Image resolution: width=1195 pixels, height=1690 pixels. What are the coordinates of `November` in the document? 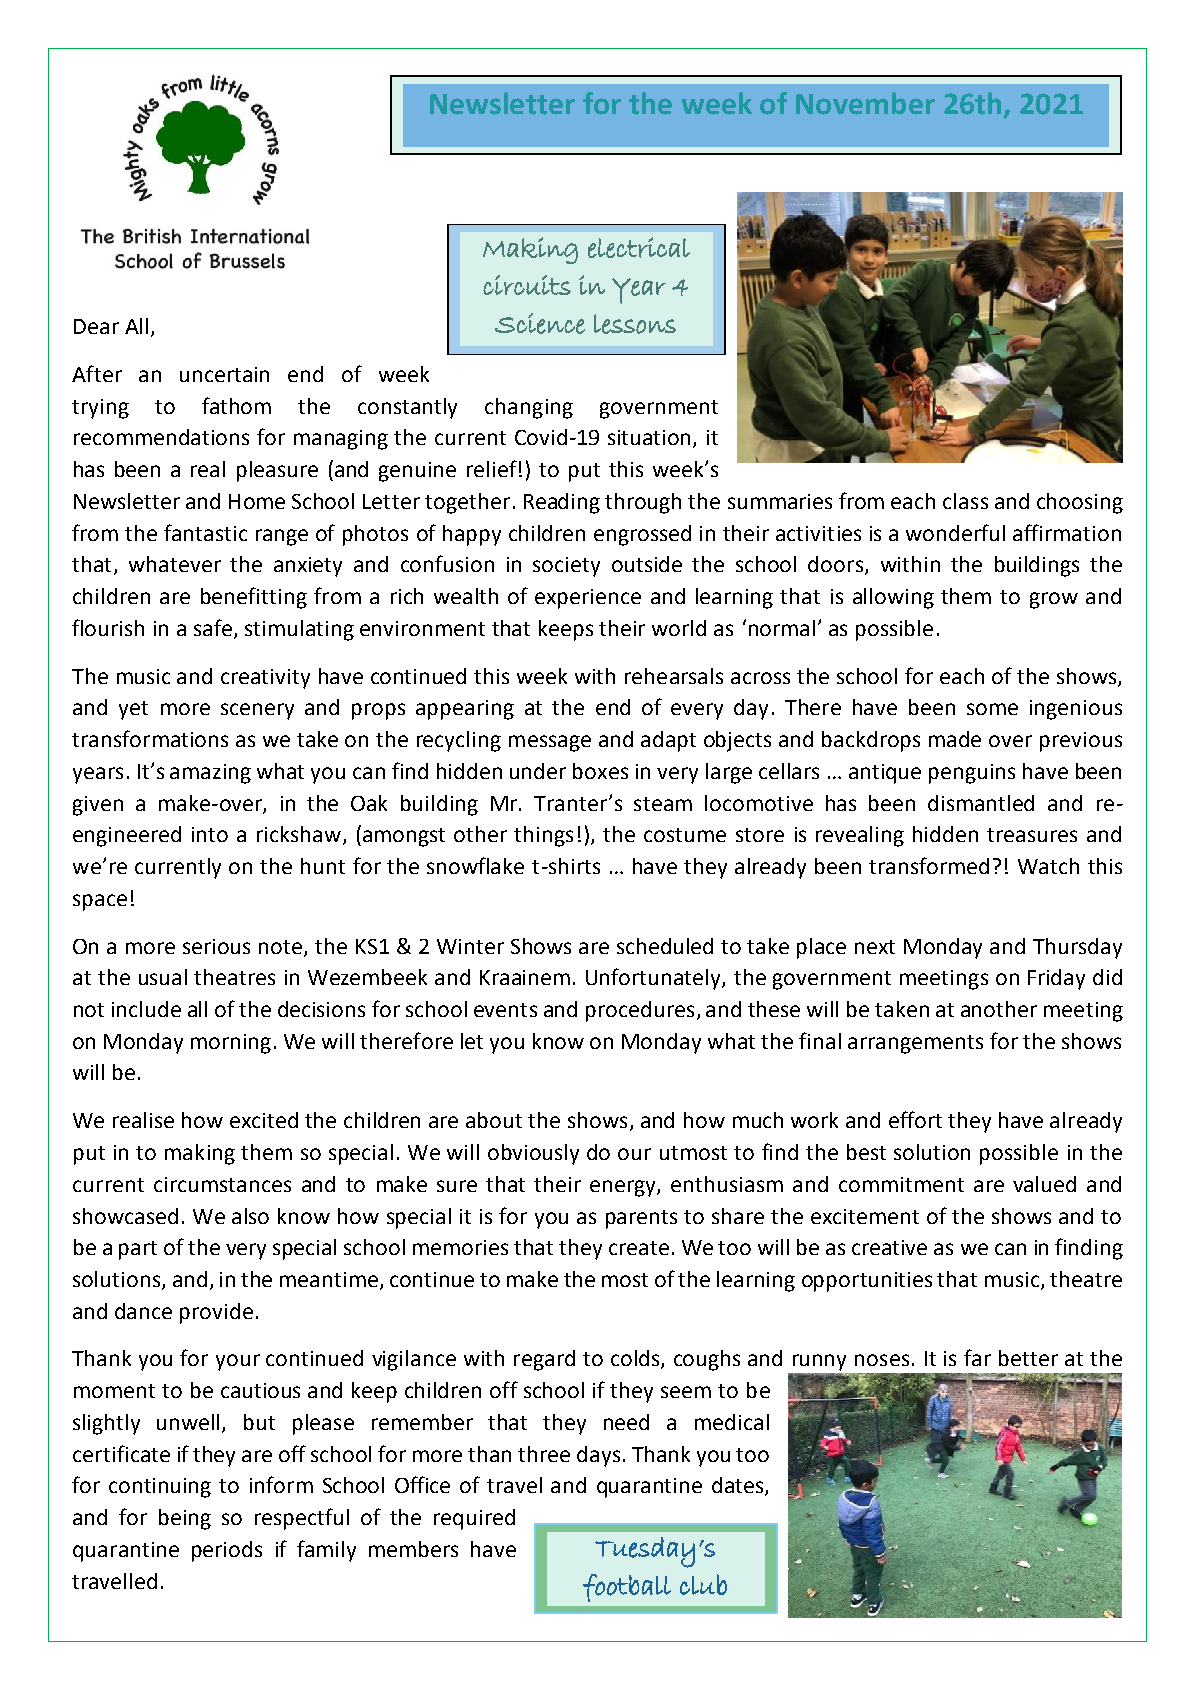 It's located at (865, 103).
